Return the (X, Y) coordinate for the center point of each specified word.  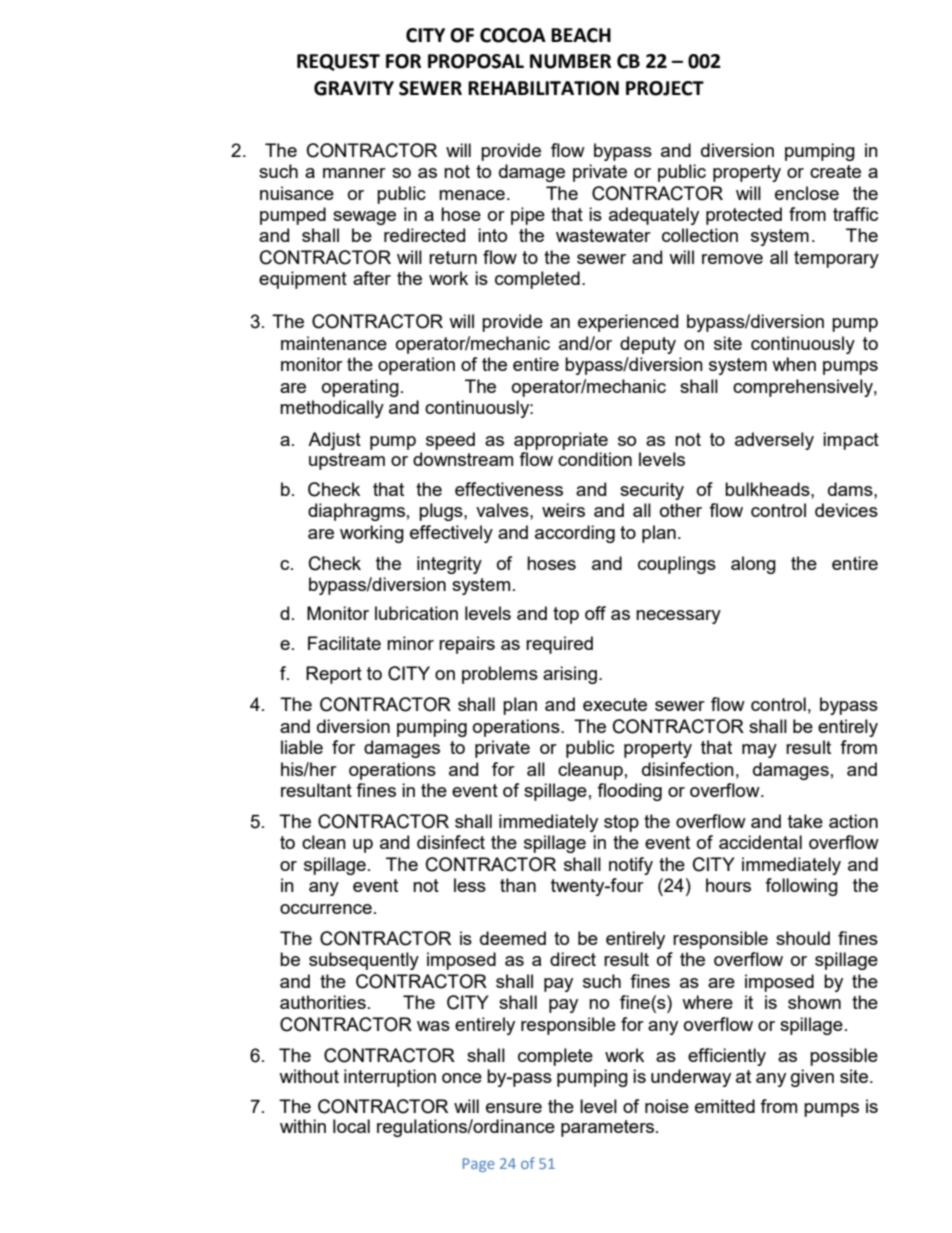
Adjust (334, 441)
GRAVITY (354, 88)
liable (302, 747)
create (835, 171)
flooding (629, 792)
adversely (774, 441)
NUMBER (570, 61)
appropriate (561, 441)
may (759, 751)
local (351, 1126)
